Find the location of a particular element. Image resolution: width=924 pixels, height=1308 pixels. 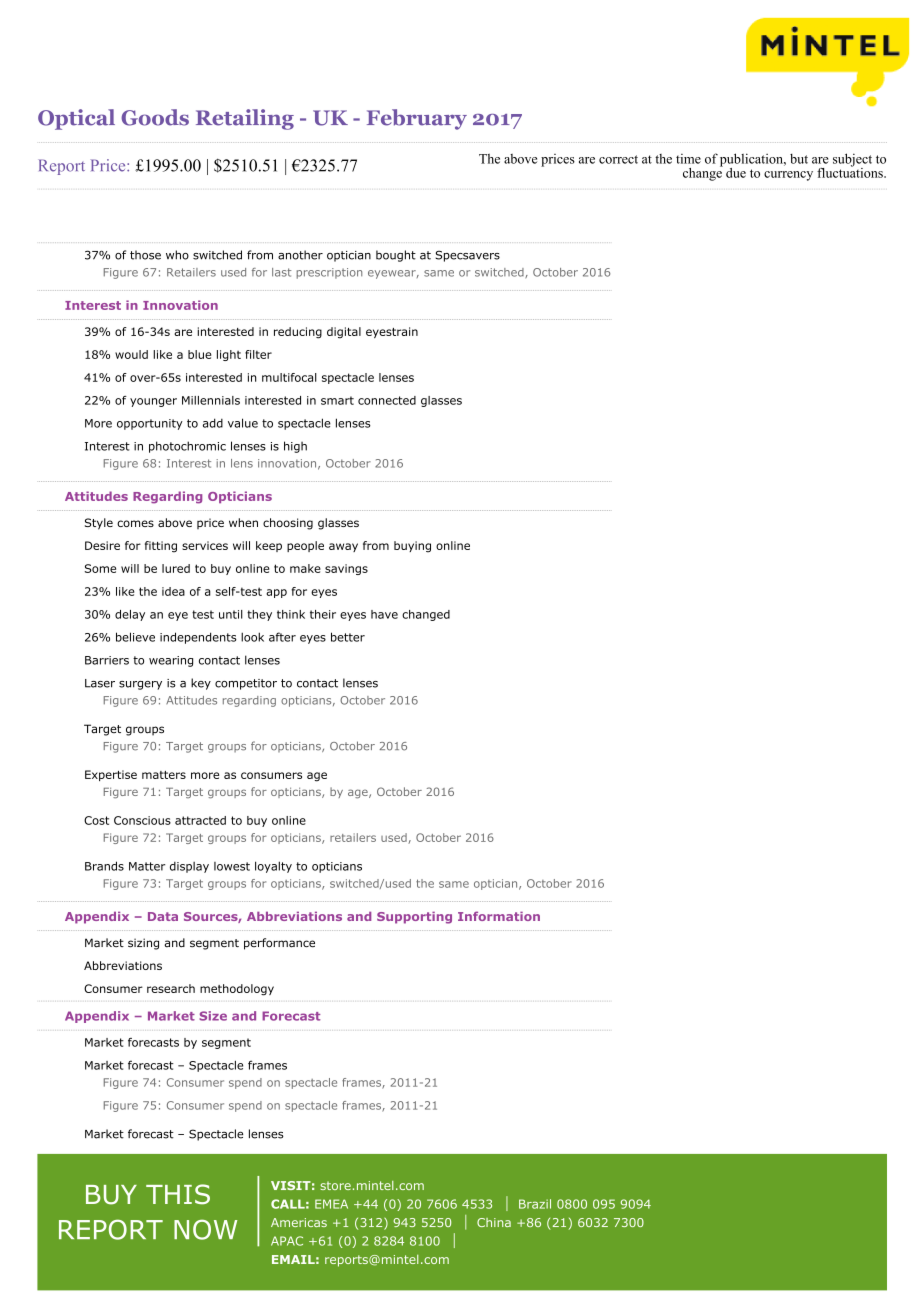

Goods is located at coordinates (155, 117).
